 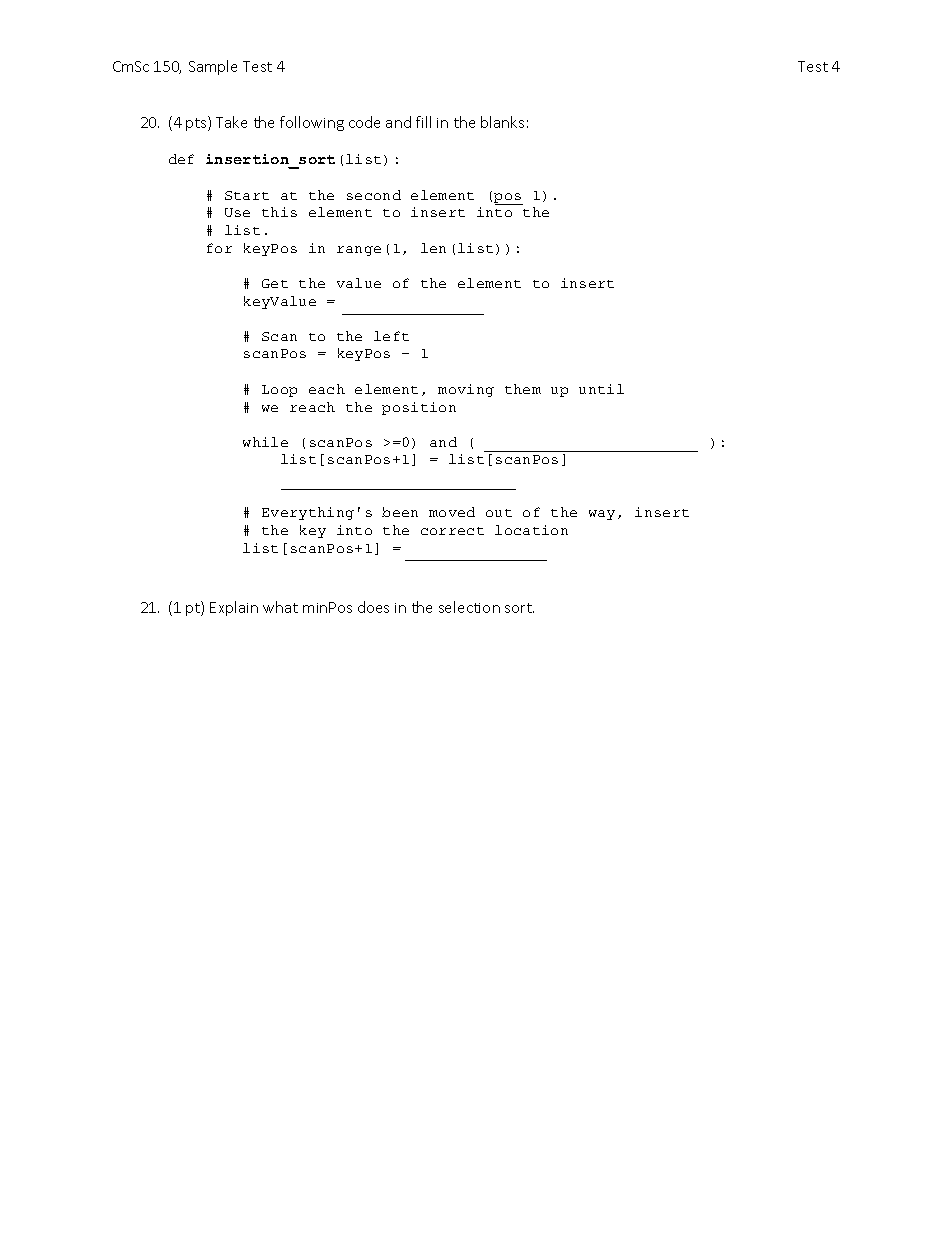 I want to click on Explain, so click(x=234, y=608).
